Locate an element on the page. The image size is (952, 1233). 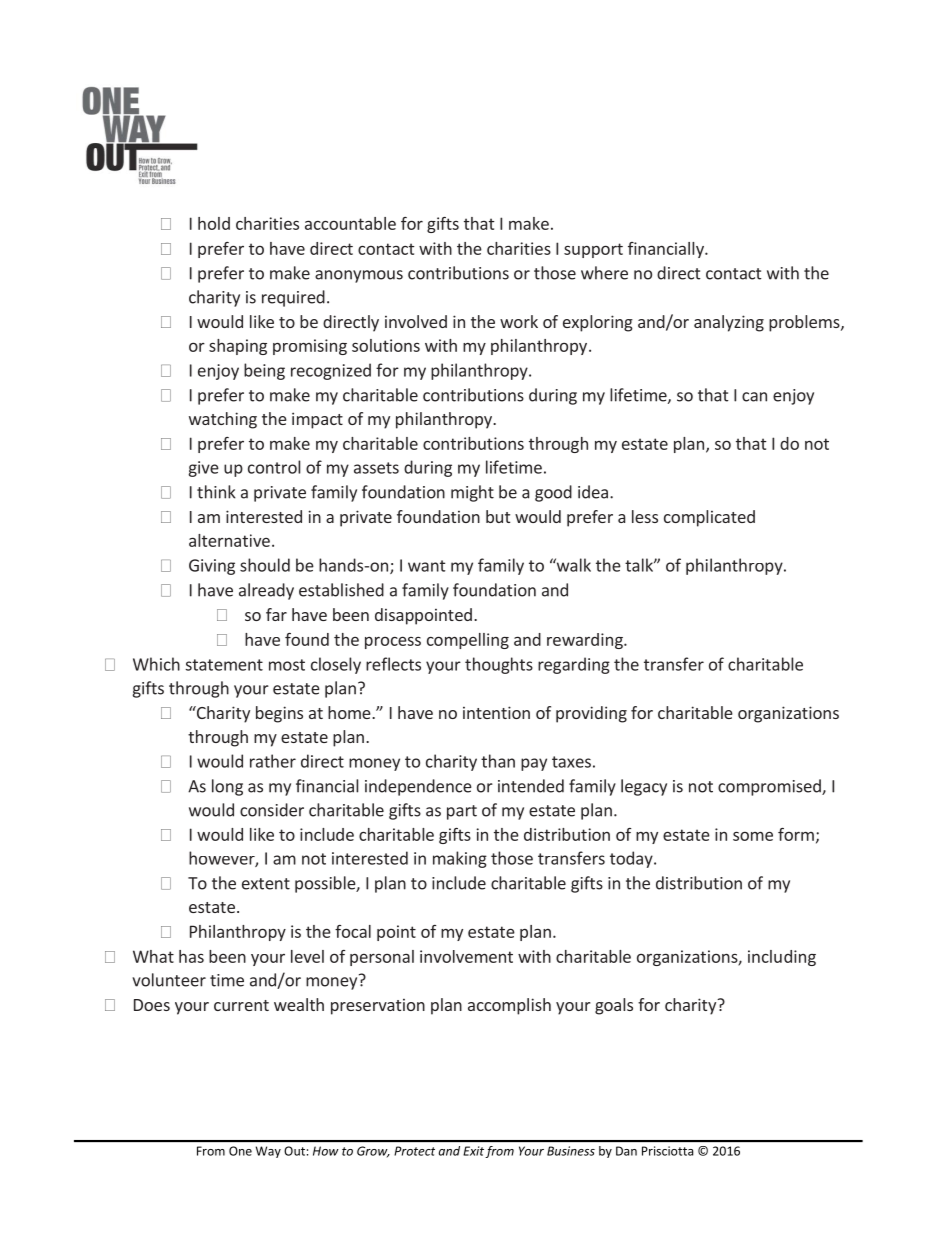
statement is located at coordinates (224, 665).
